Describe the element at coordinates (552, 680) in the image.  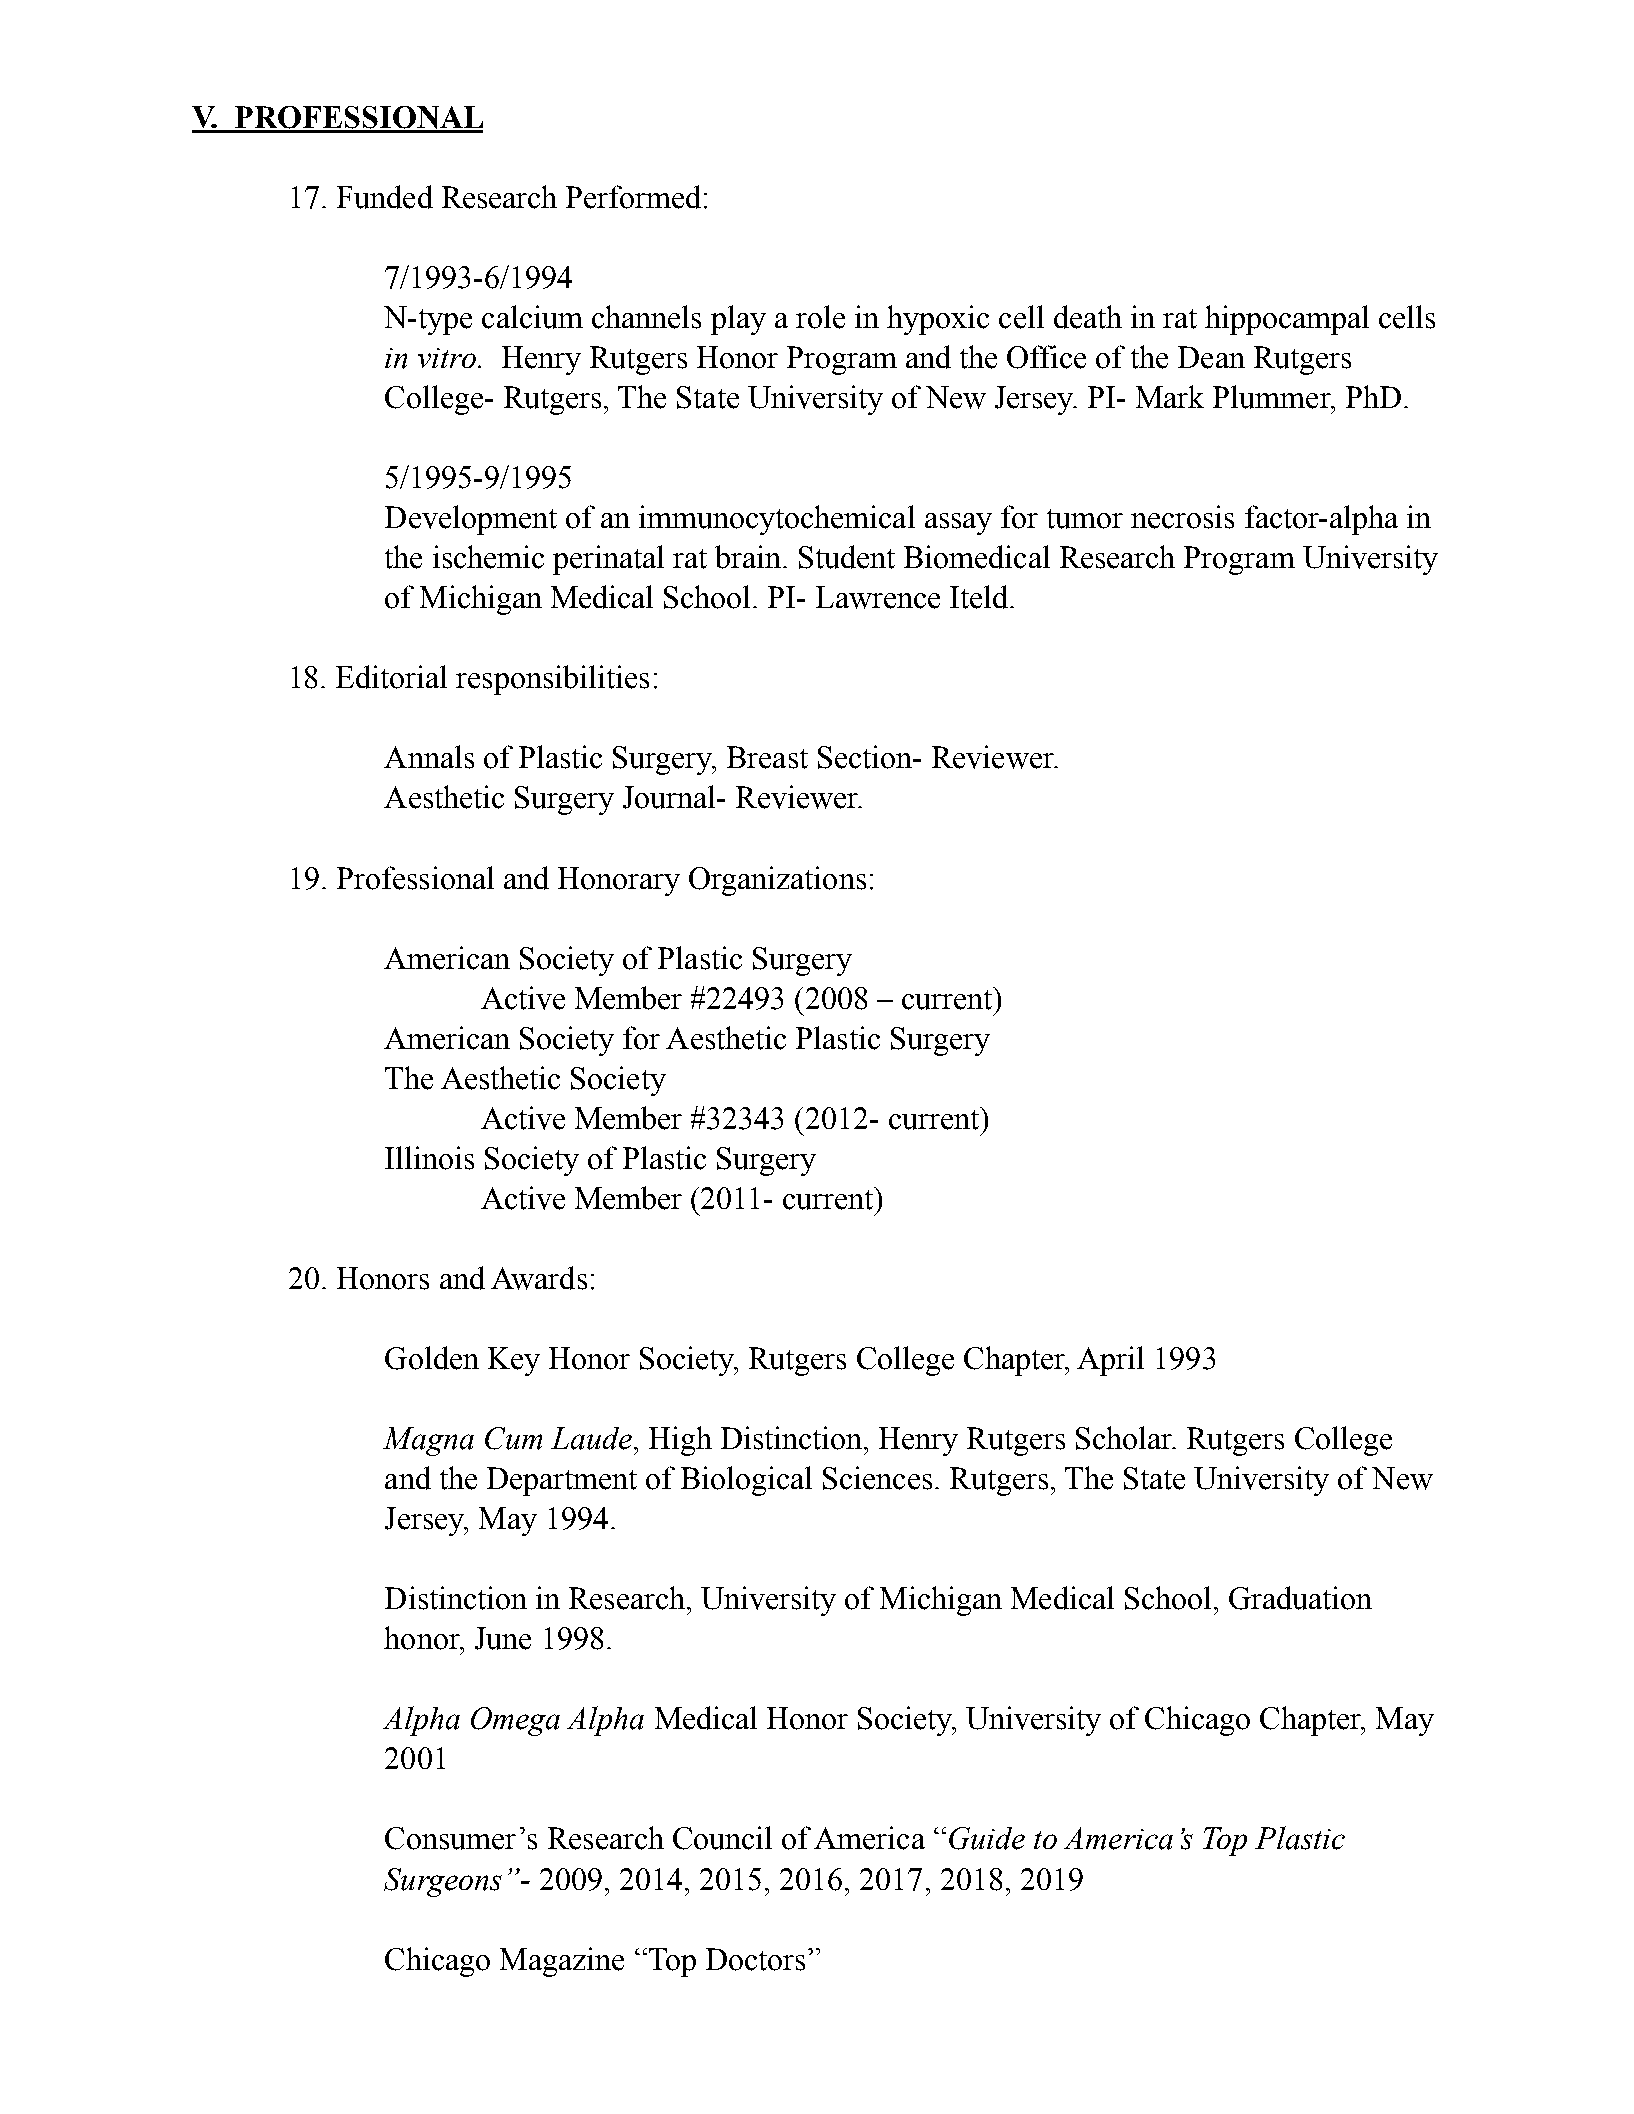
I see `responsibilities` at that location.
